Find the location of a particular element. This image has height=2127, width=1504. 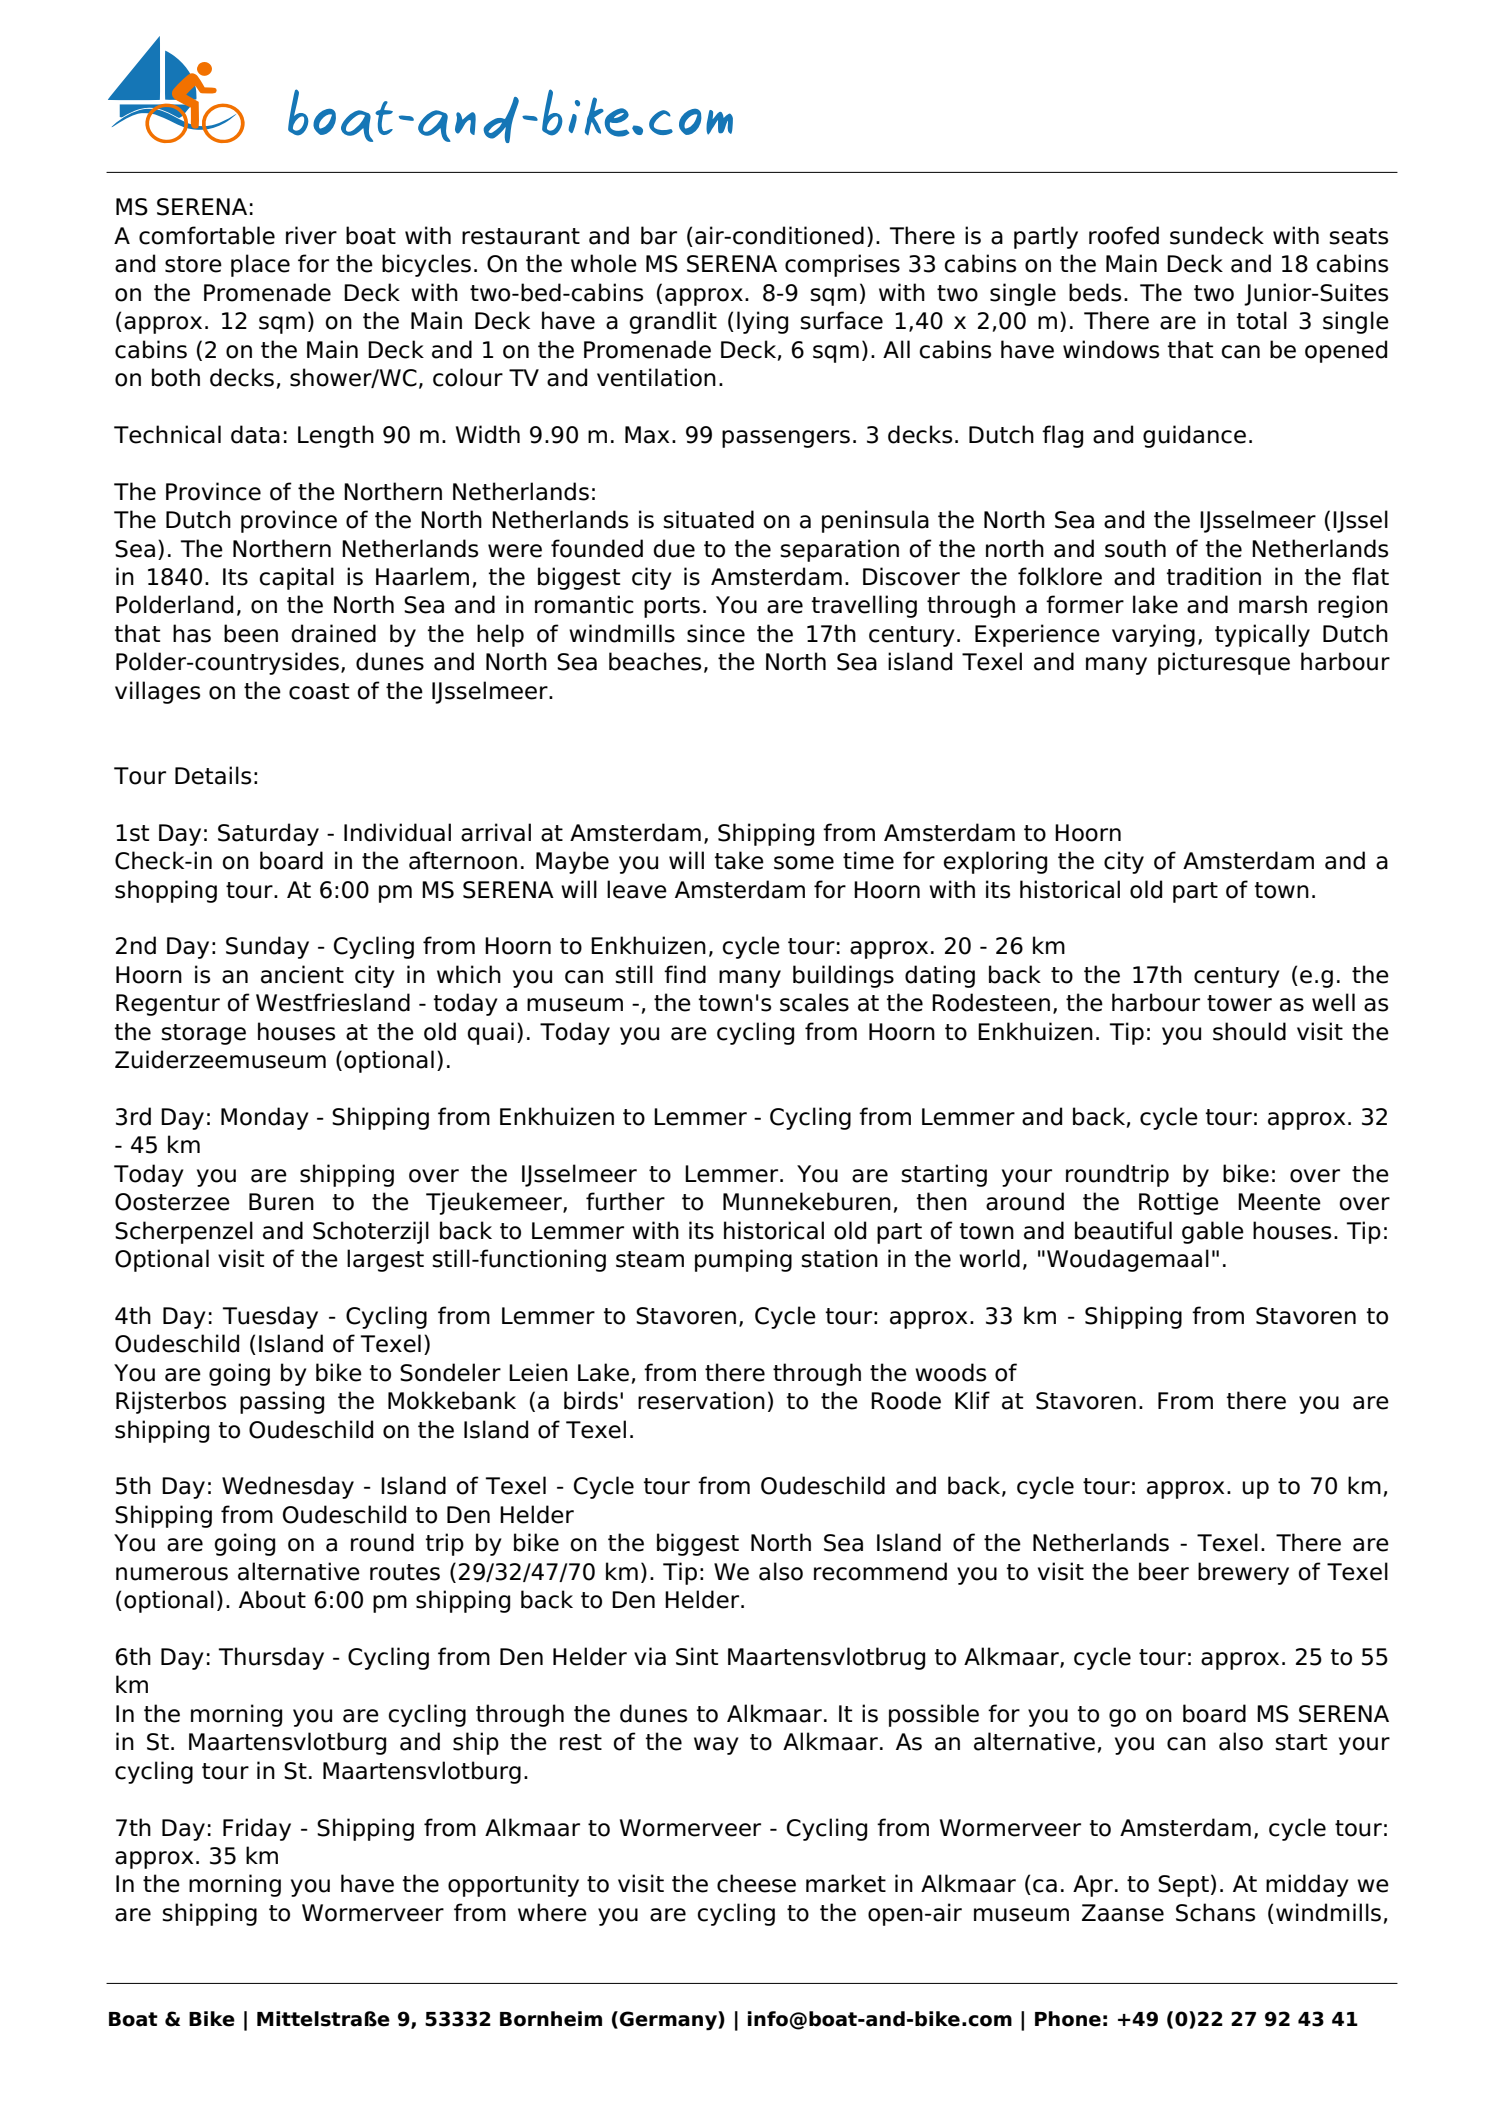

market is located at coordinates (846, 1883).
